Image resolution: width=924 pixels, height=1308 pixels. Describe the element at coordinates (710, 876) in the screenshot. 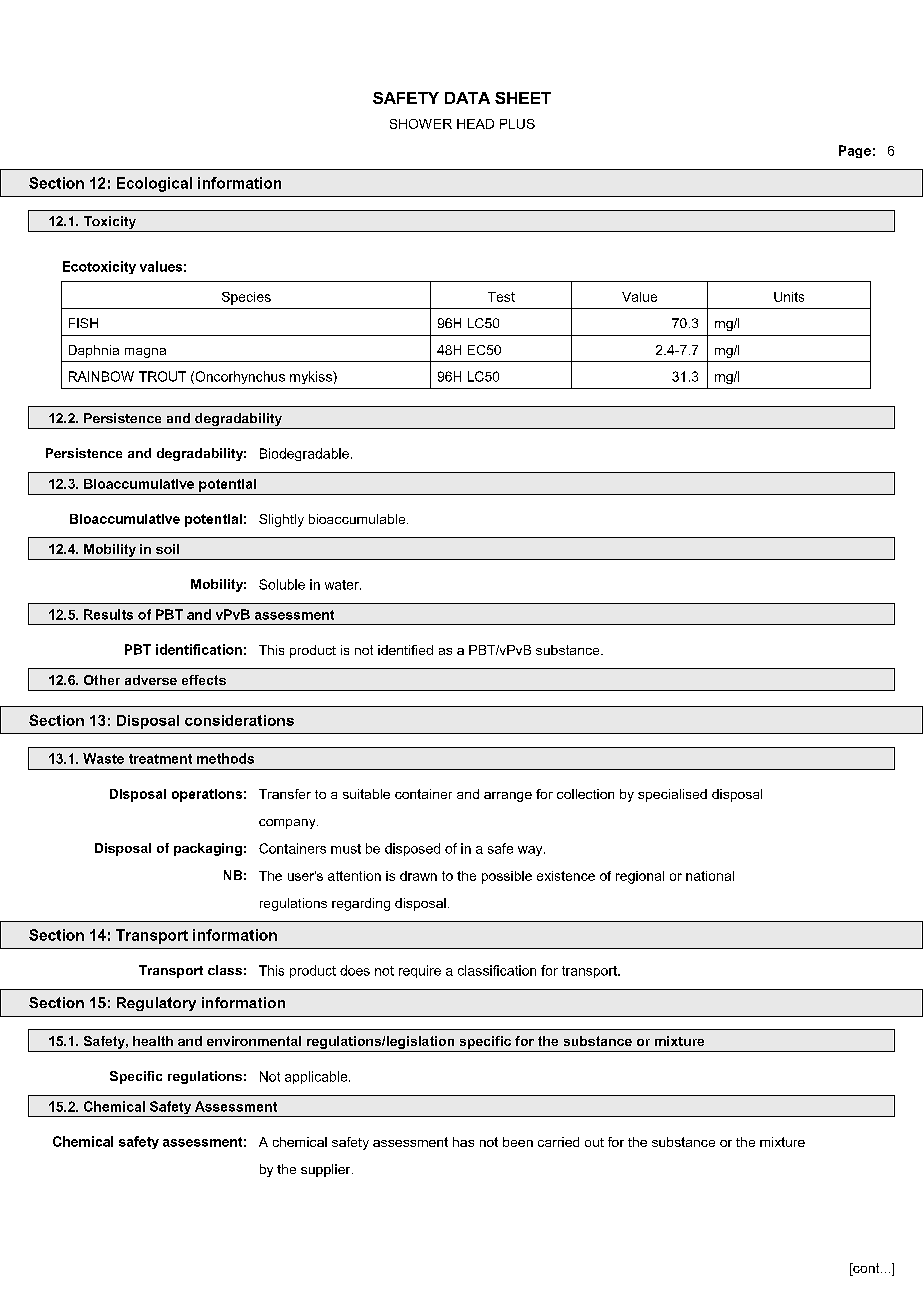

I see `national` at that location.
